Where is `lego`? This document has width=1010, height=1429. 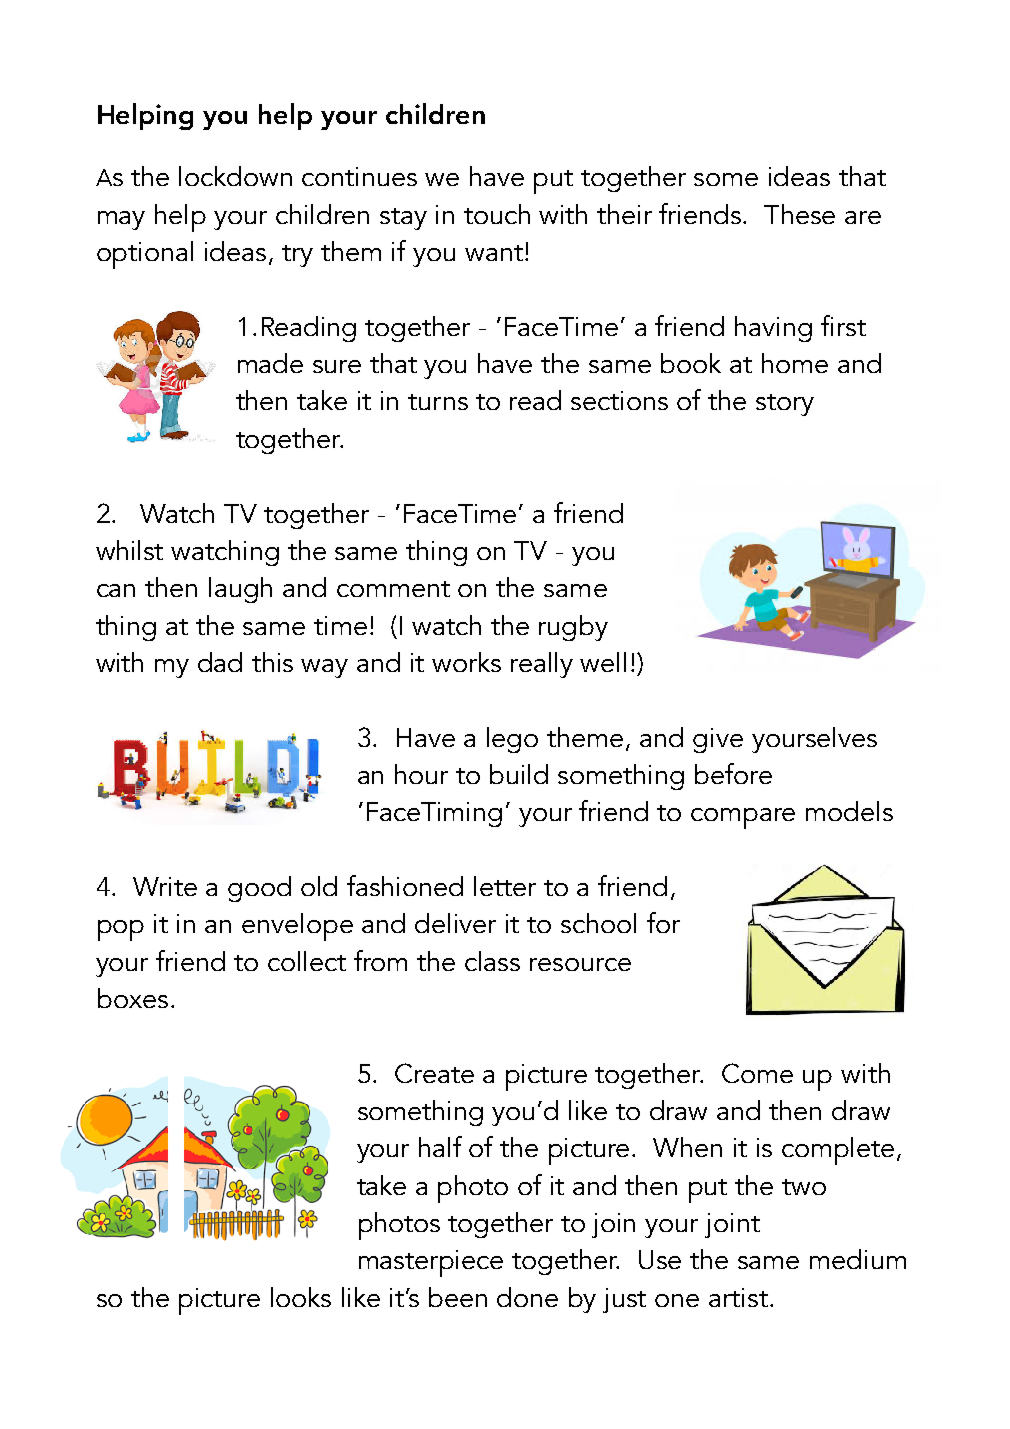 lego is located at coordinates (512, 740).
